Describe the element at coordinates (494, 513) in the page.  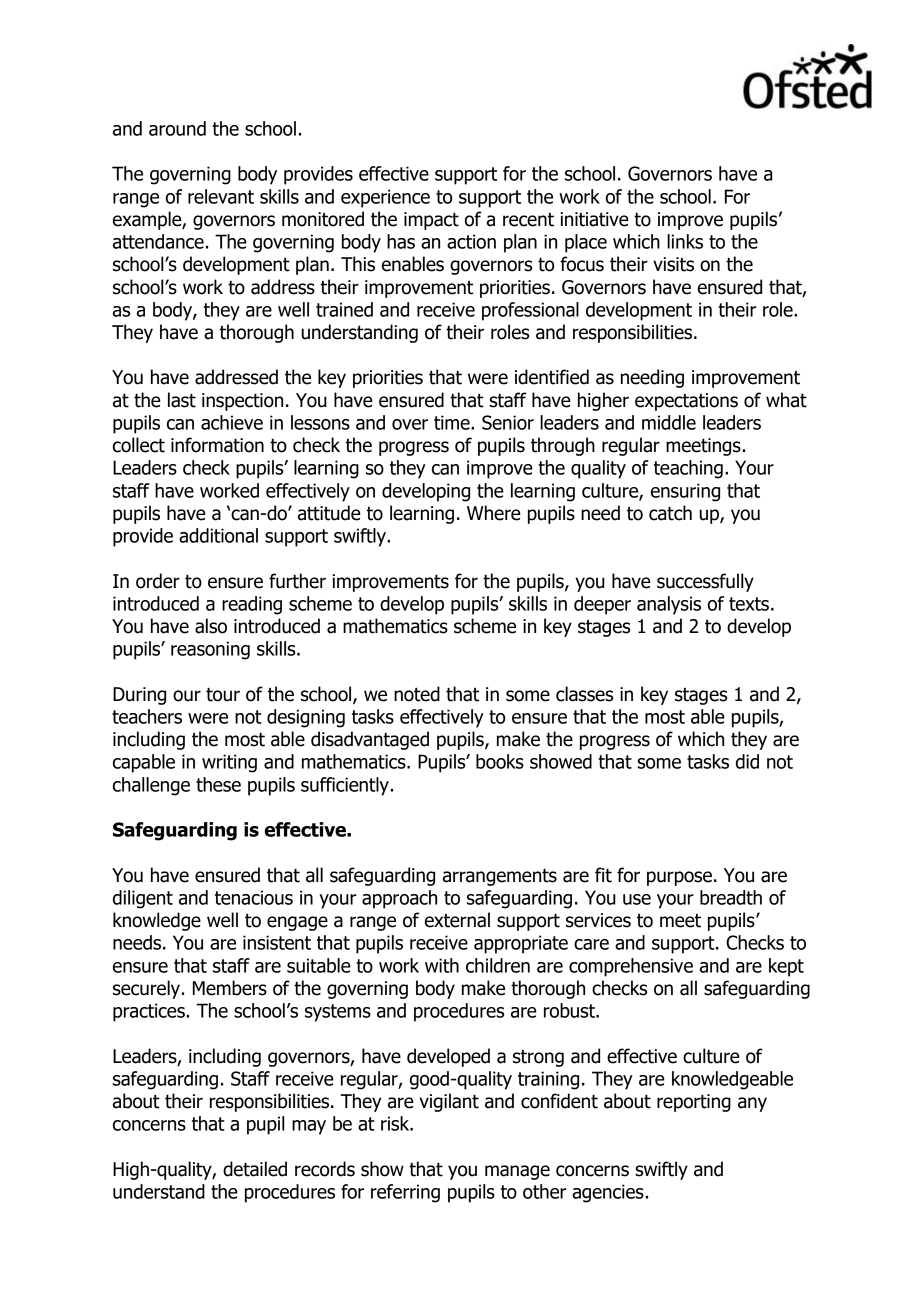
I see `Where` at that location.
